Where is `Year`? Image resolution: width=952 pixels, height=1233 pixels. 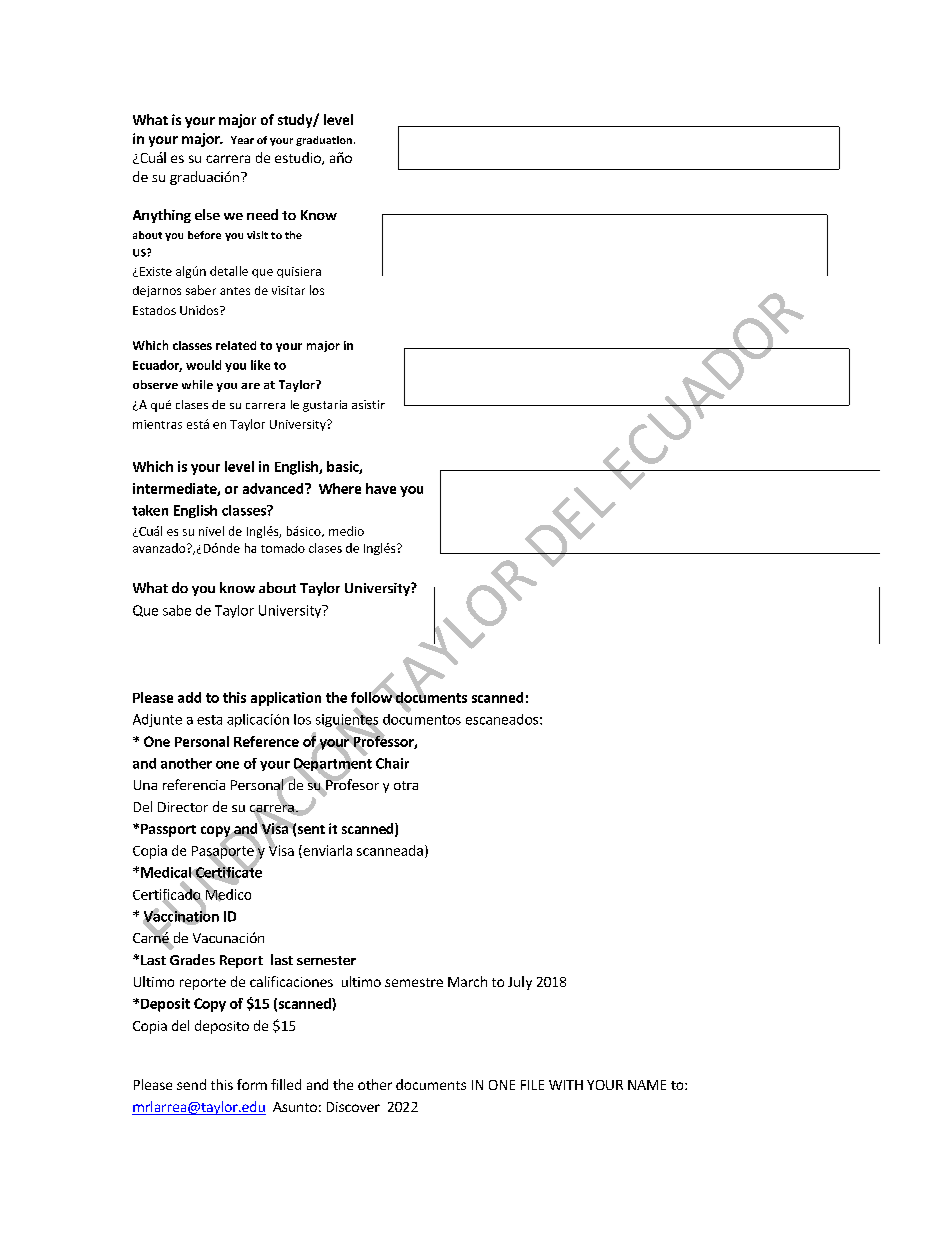 Year is located at coordinates (242, 140).
